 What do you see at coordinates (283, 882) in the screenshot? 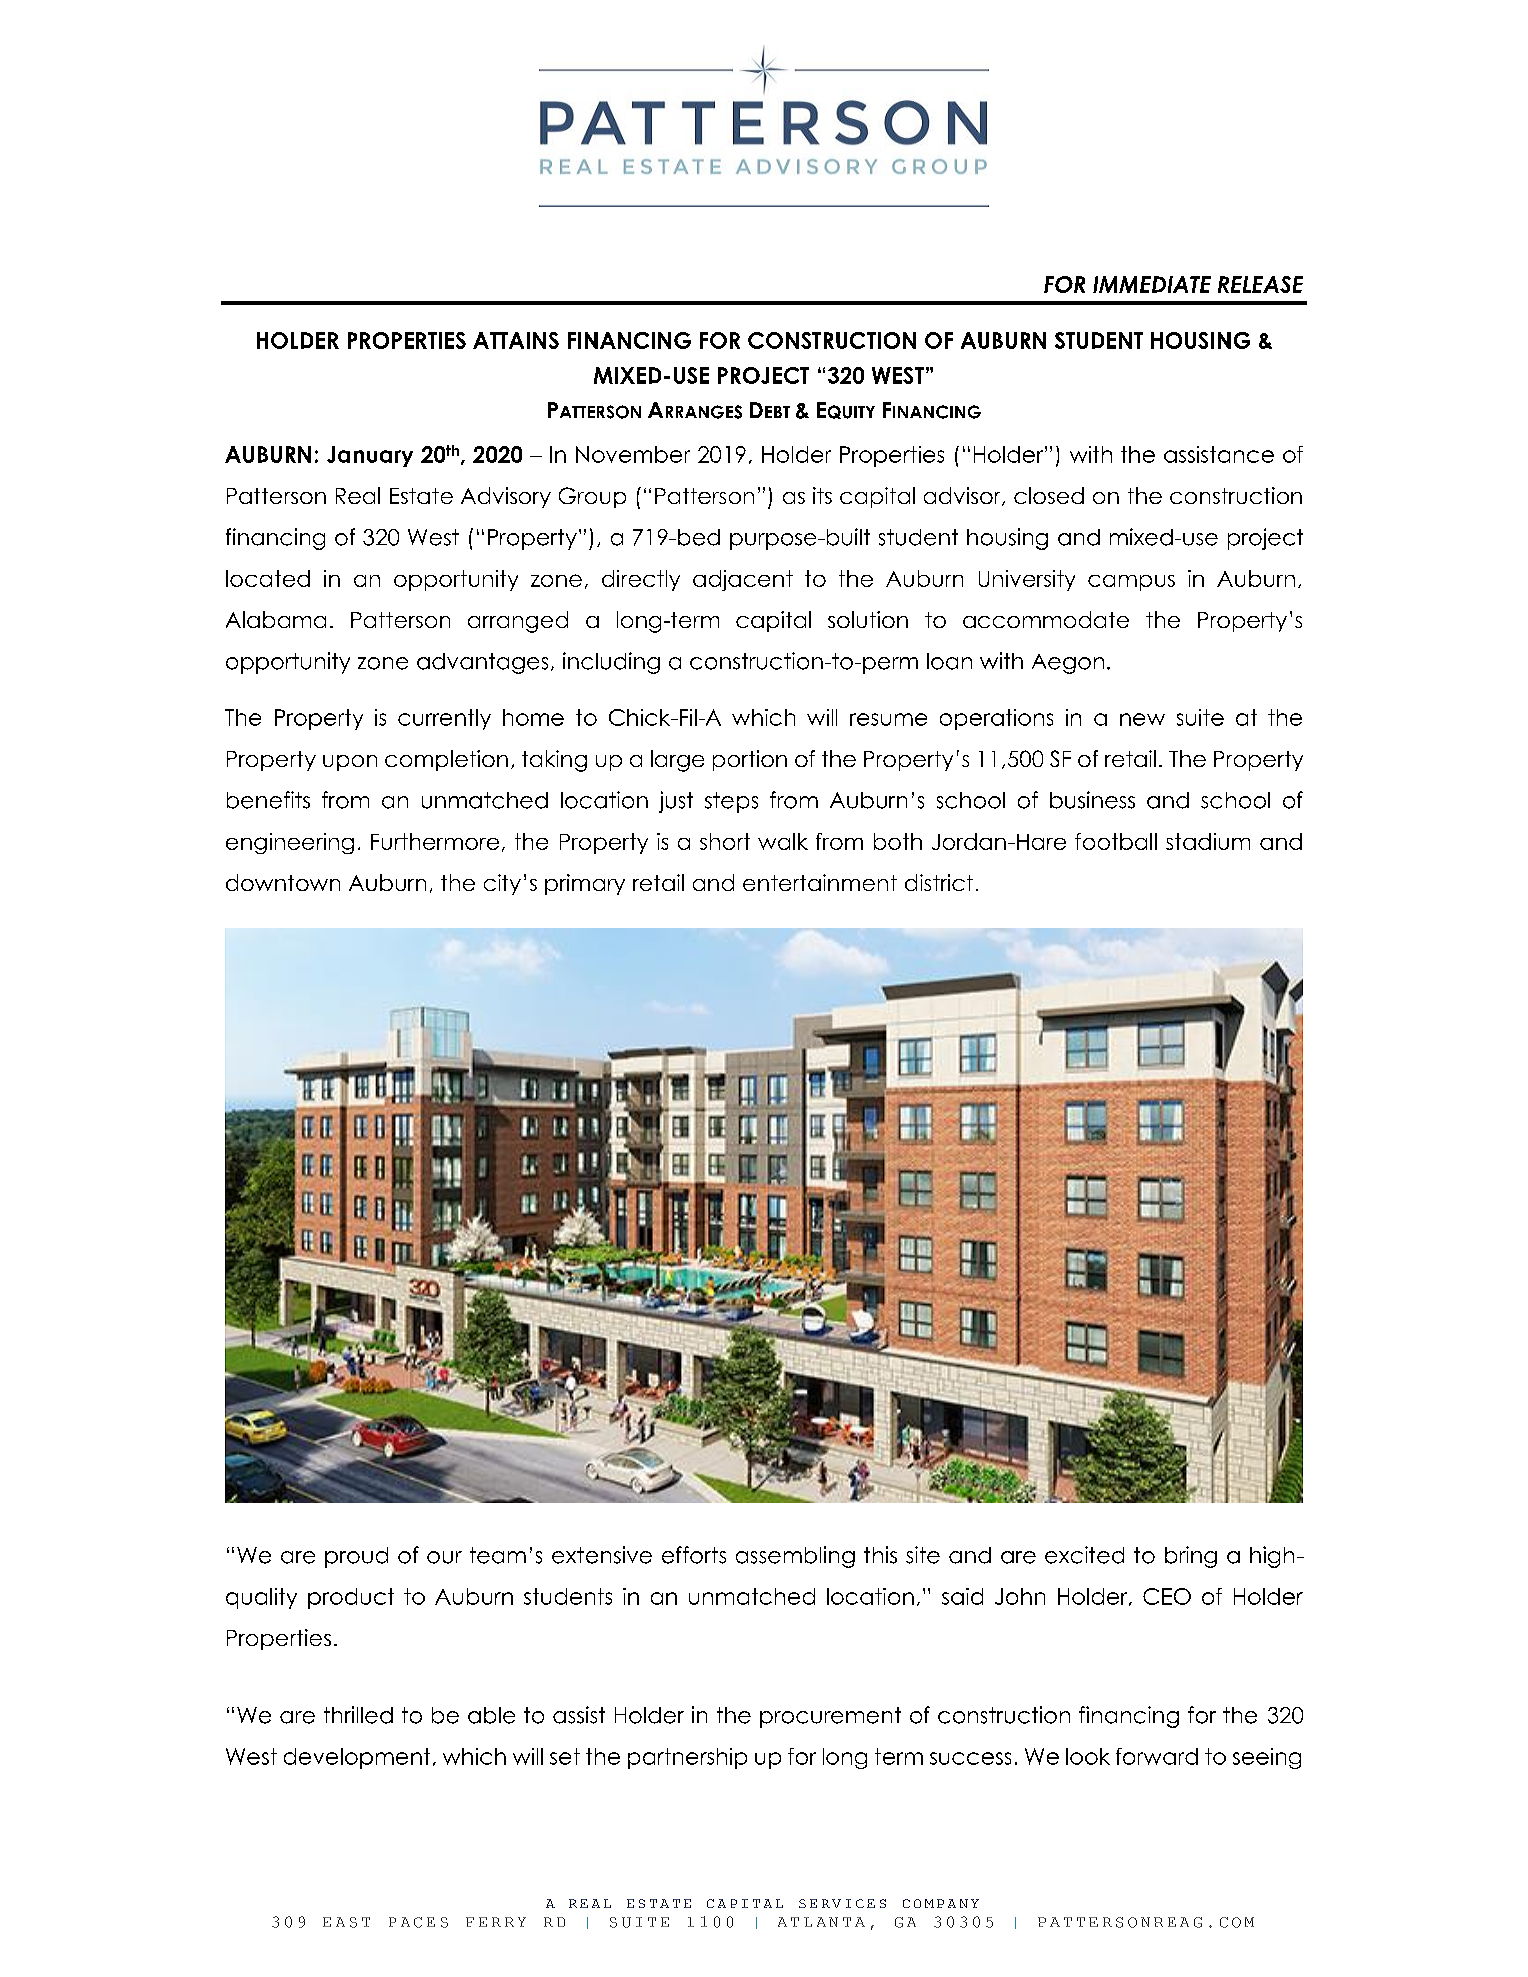
I see `downtown` at bounding box center [283, 882].
